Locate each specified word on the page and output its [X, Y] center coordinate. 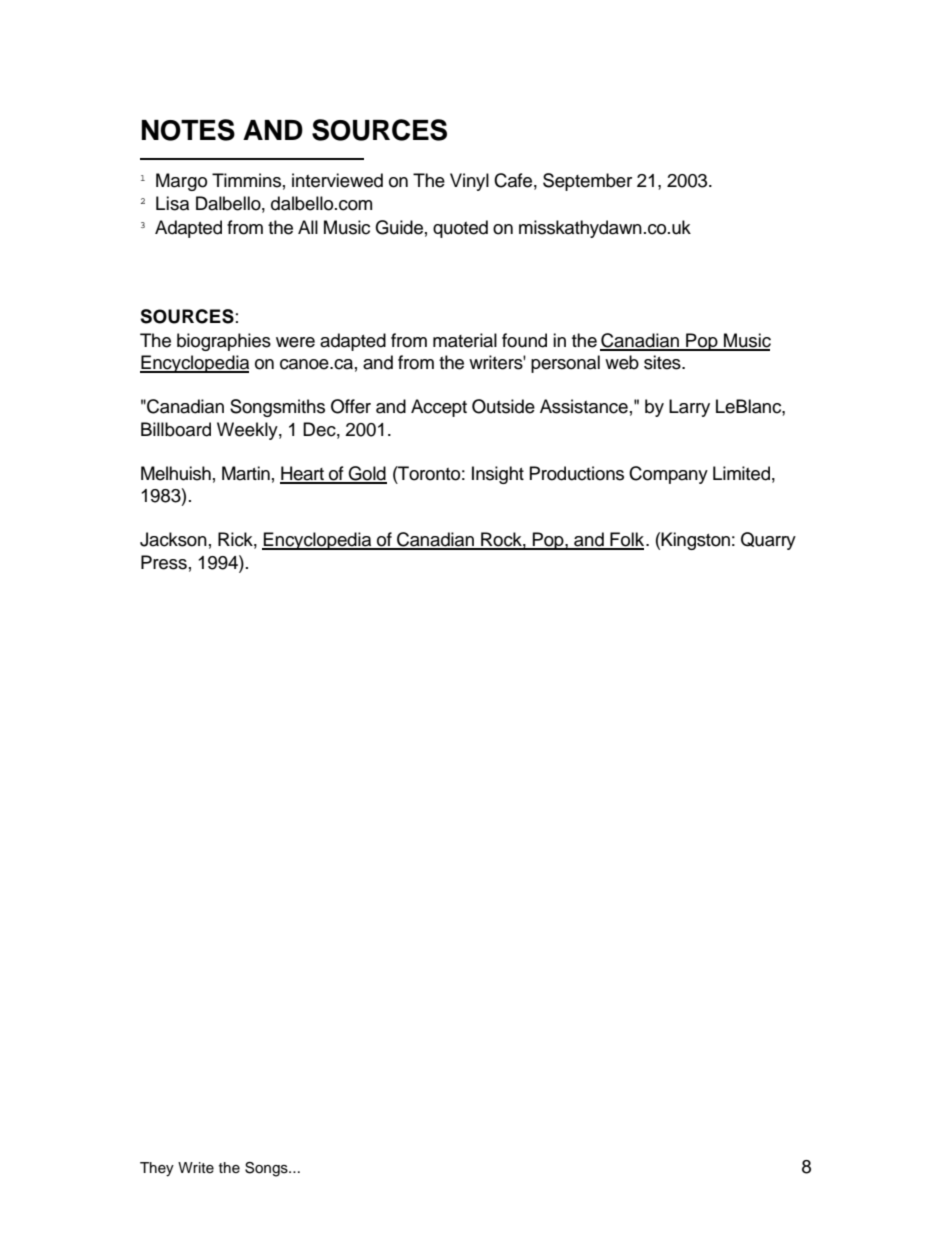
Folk [627, 540]
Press [164, 562]
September [587, 182]
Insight [498, 475]
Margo [181, 182]
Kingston [695, 541]
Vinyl [469, 182]
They [157, 1169]
